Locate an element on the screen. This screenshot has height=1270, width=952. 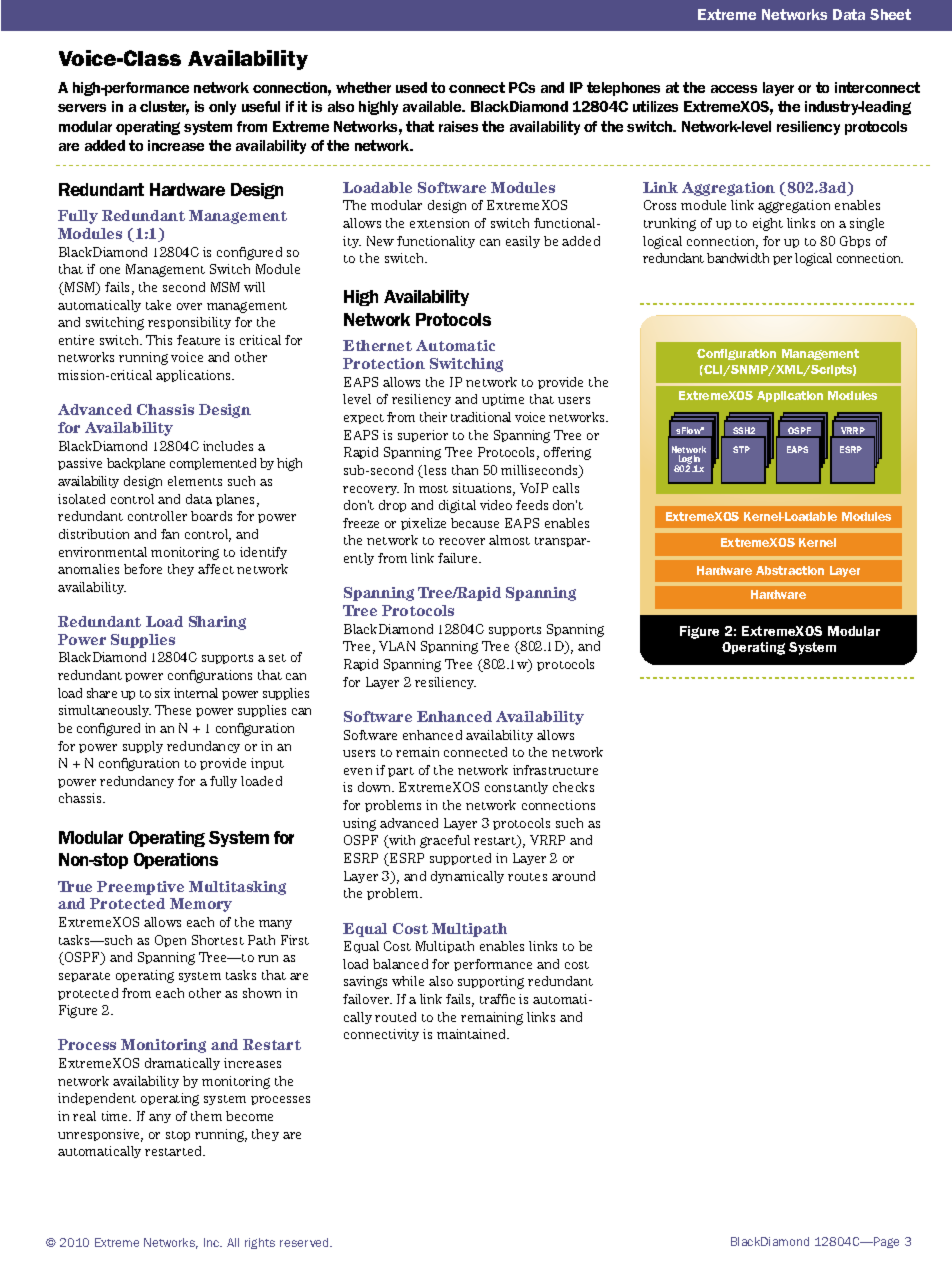
used is located at coordinates (411, 87).
